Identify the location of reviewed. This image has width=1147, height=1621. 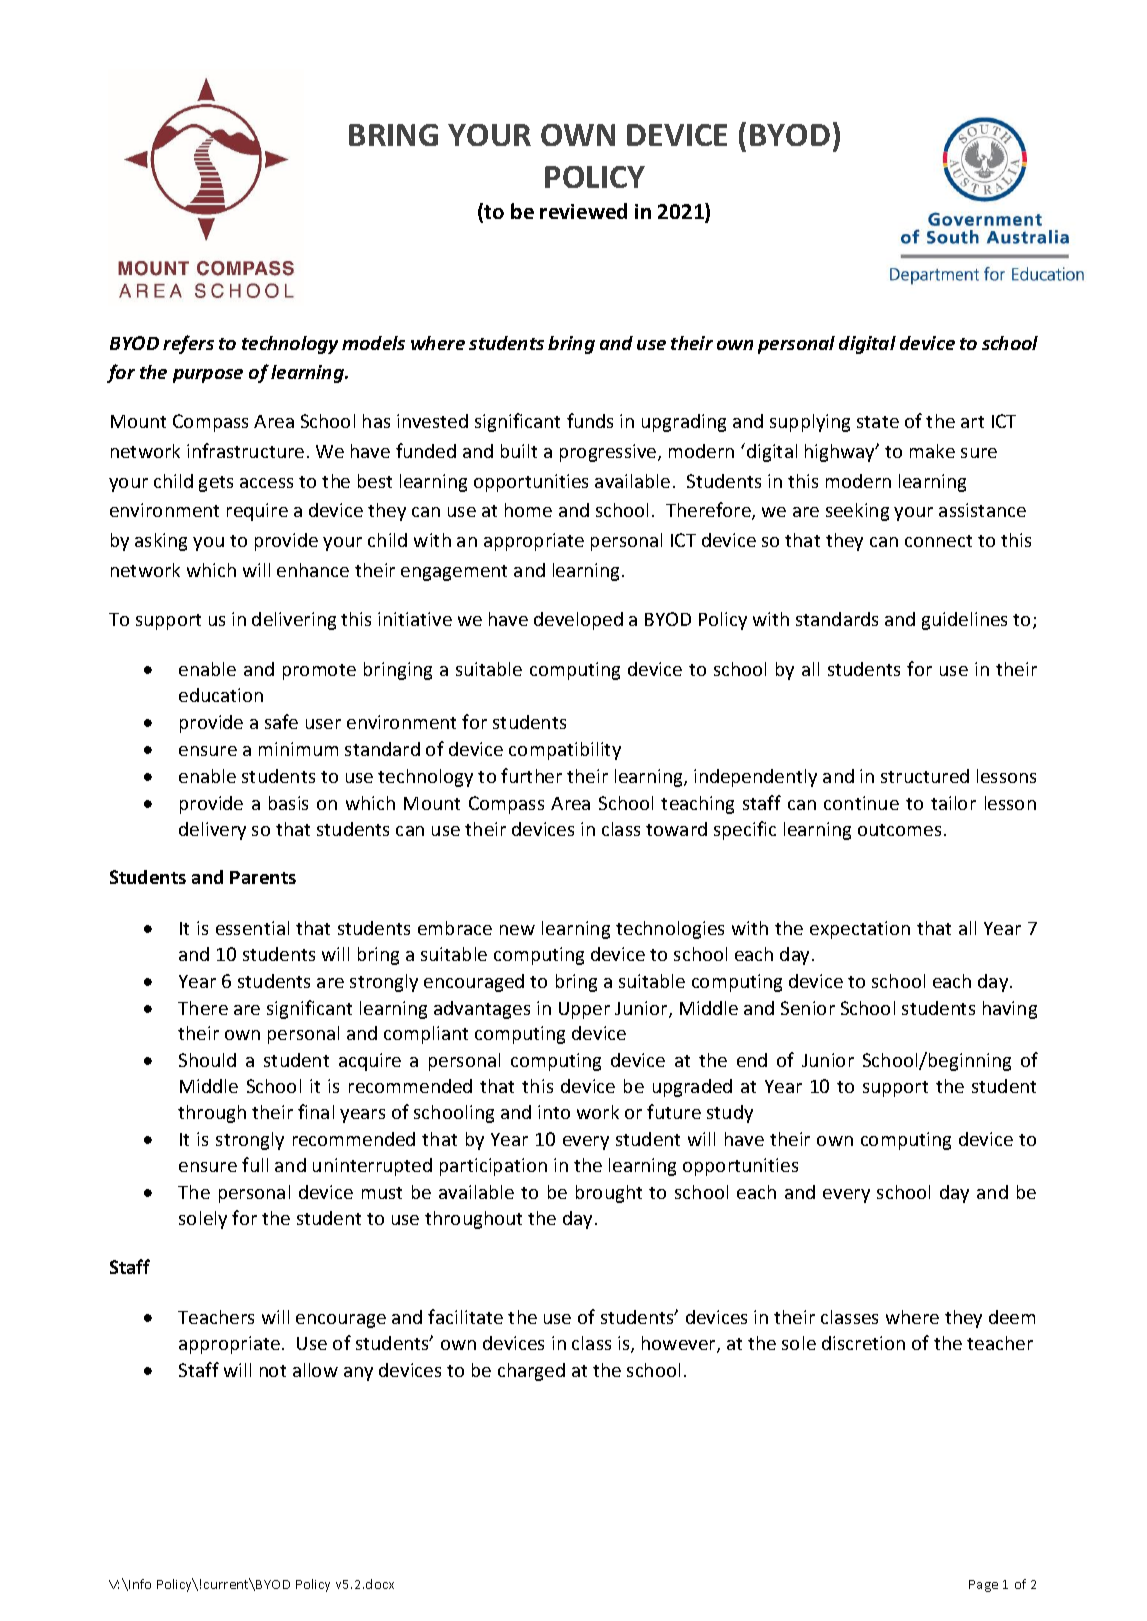
(583, 211).
